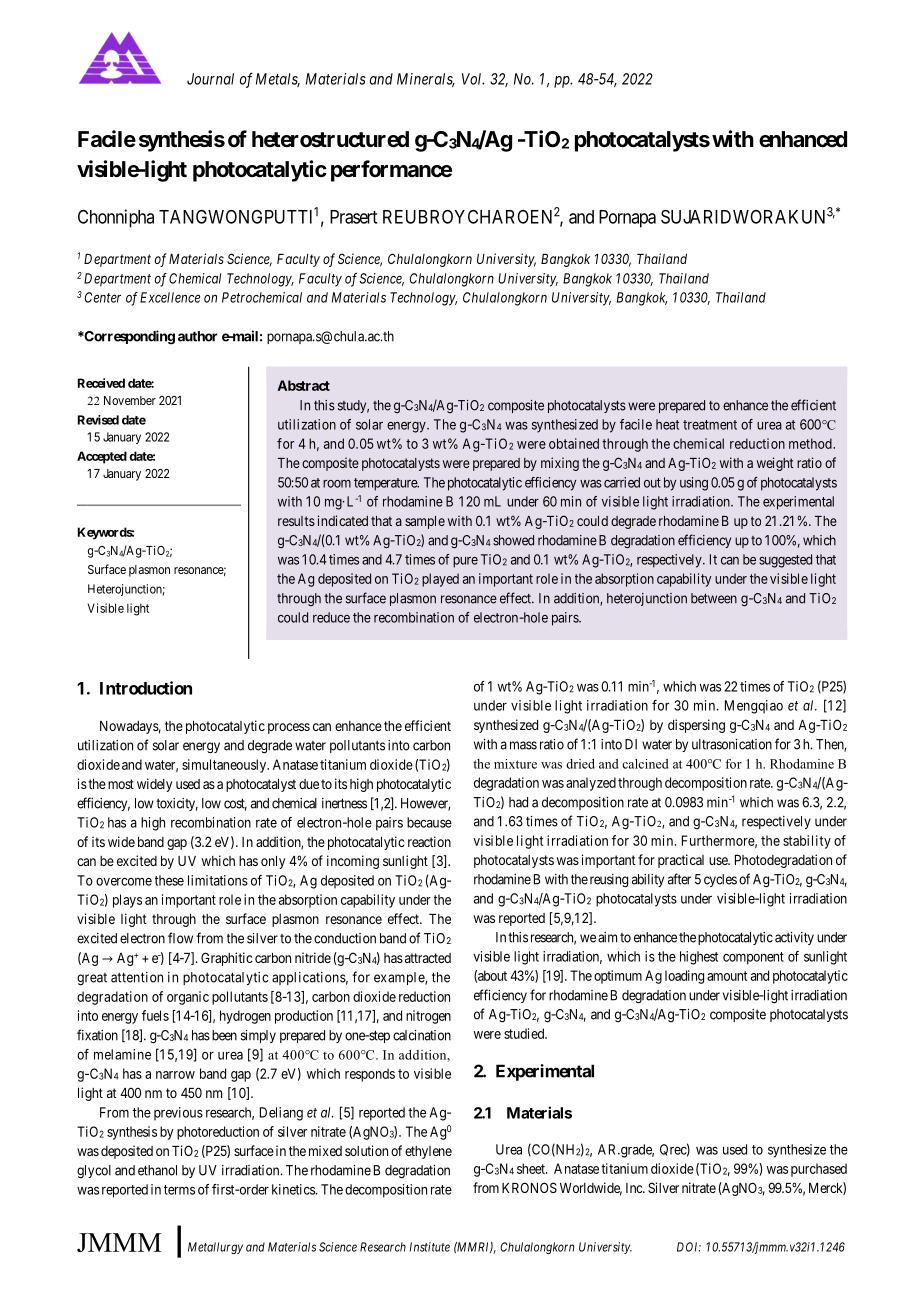 Image resolution: width=924 pixels, height=1308 pixels. Describe the element at coordinates (210, 79) in the image. I see `Journal` at that location.
